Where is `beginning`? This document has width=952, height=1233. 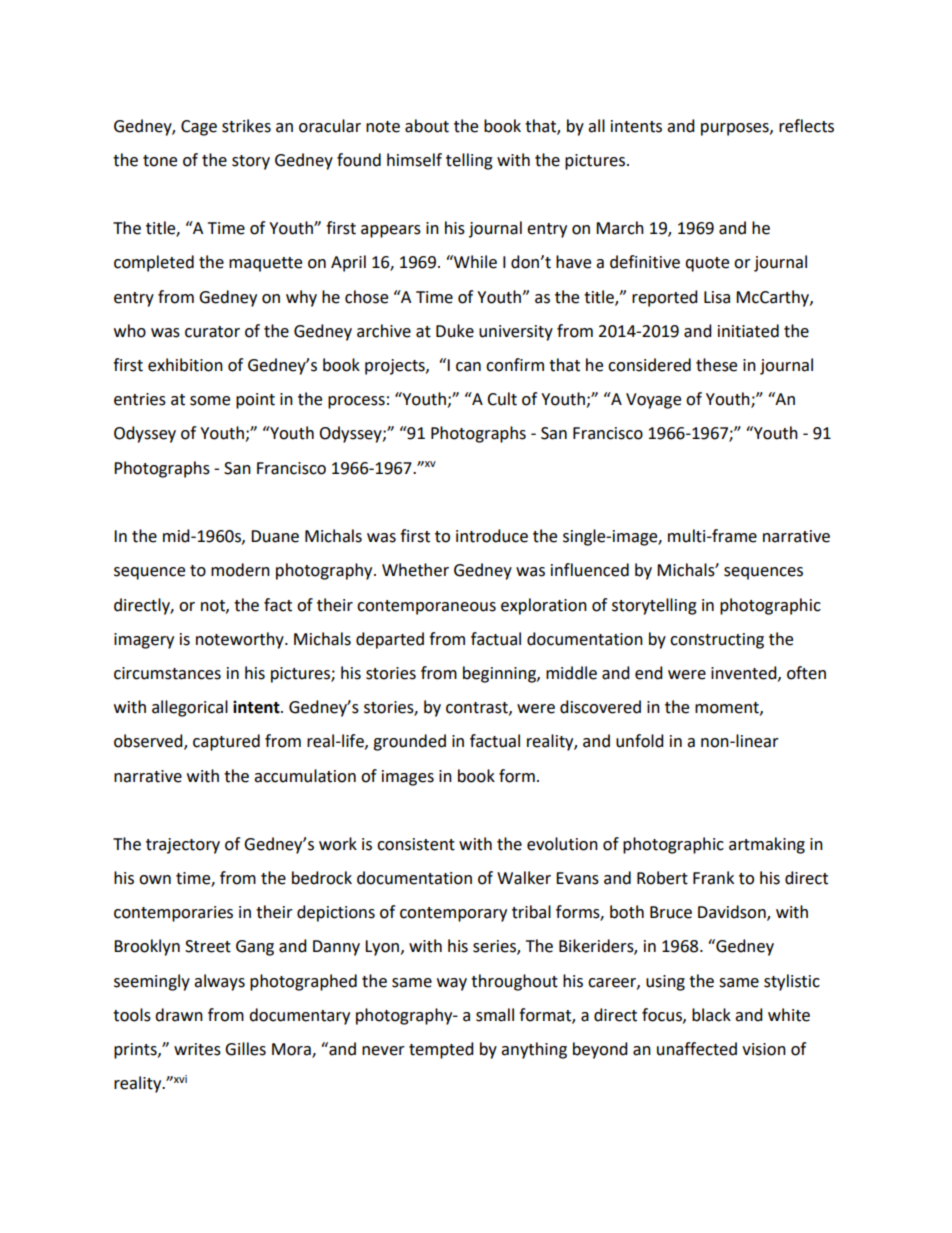 beginning is located at coordinates (500, 674).
